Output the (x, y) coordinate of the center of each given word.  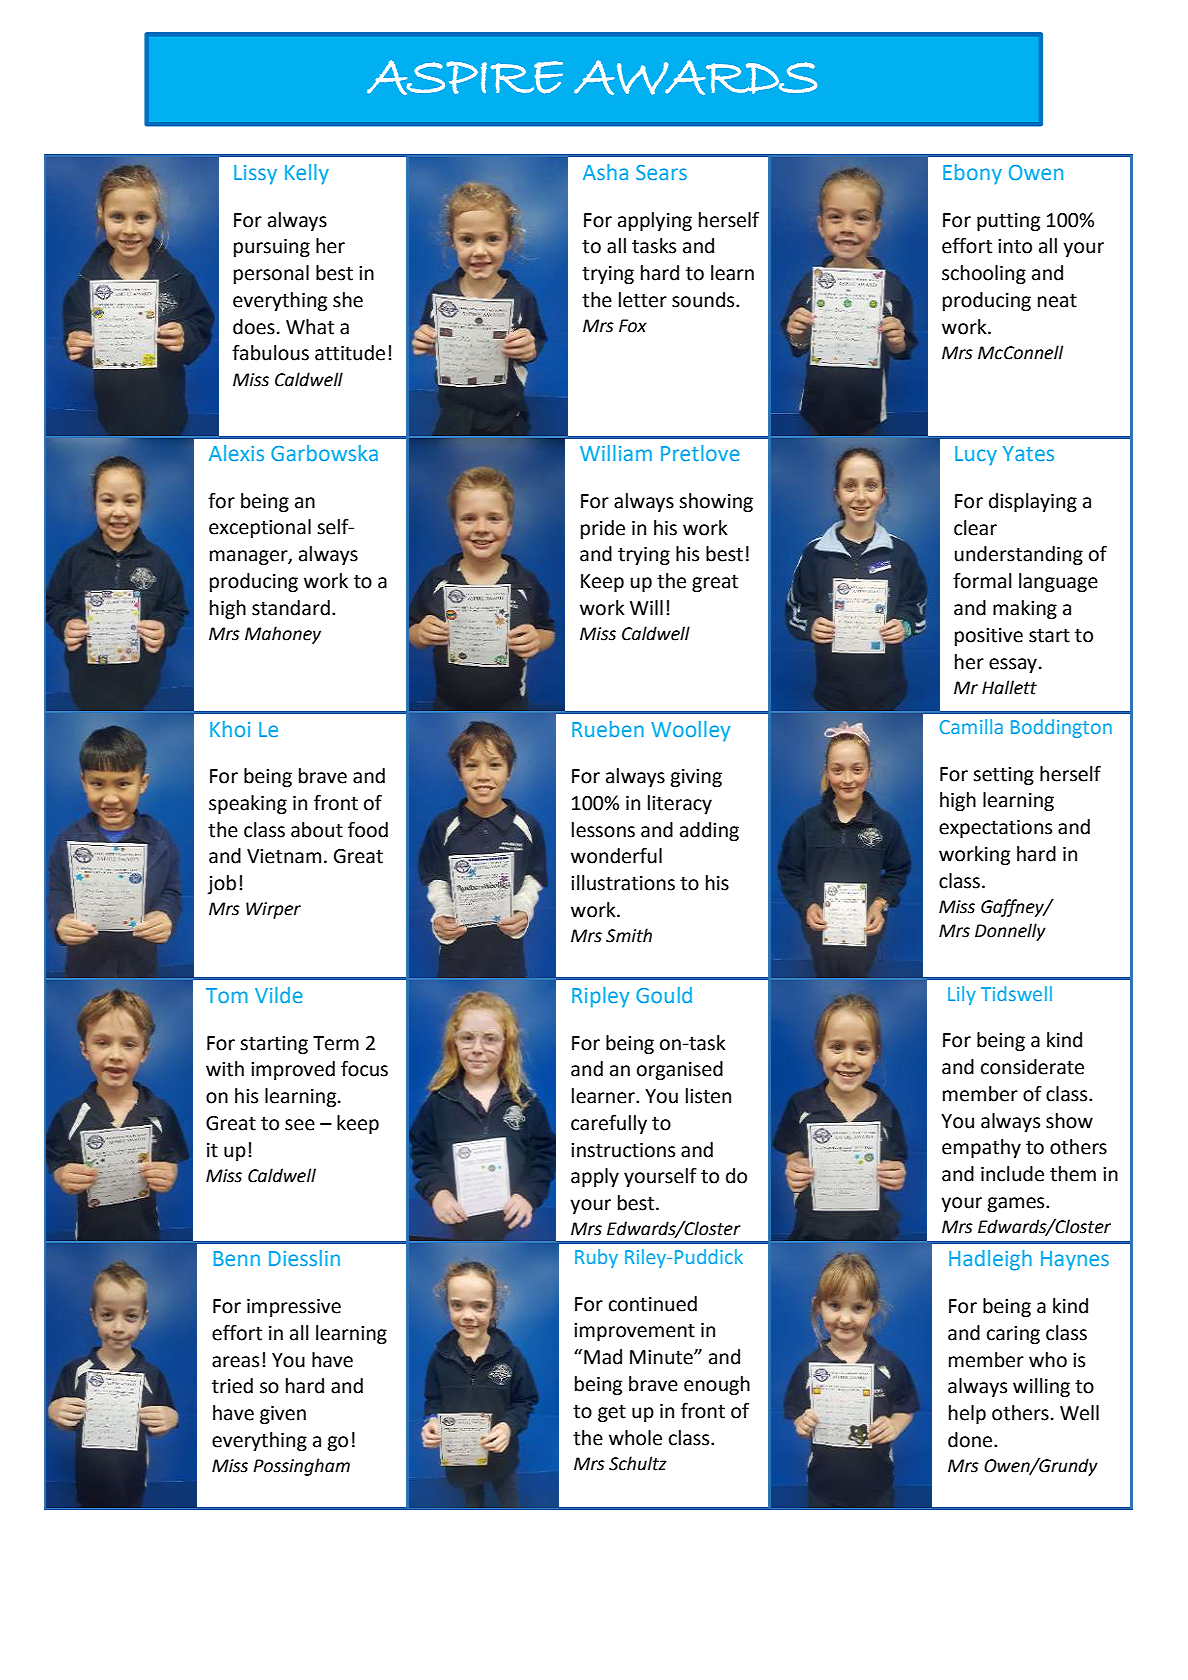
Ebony (972, 174)
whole (635, 1438)
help (967, 1414)
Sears (661, 172)
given (283, 1415)
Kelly (307, 174)
